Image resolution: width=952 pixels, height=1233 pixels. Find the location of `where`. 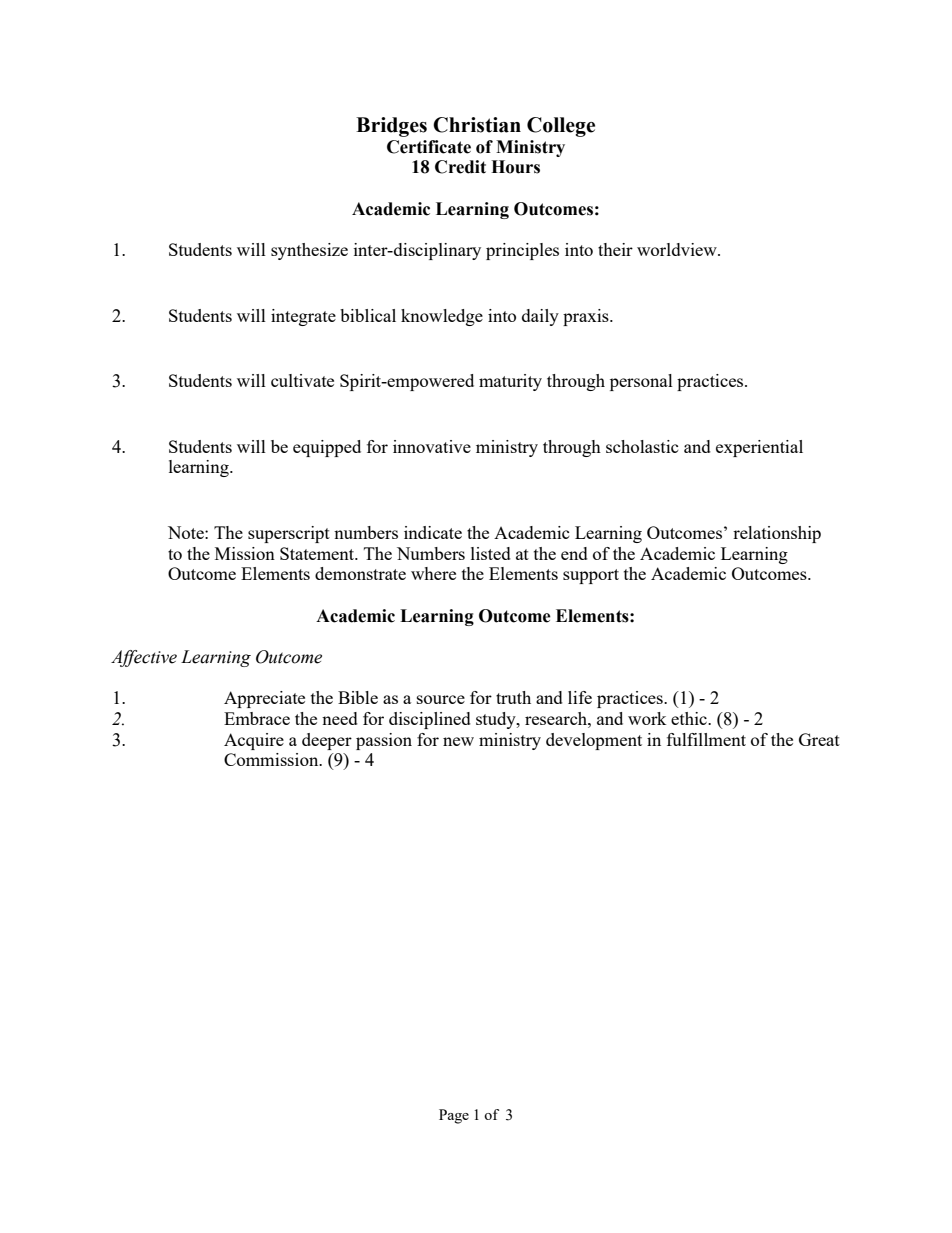

where is located at coordinates (433, 573).
